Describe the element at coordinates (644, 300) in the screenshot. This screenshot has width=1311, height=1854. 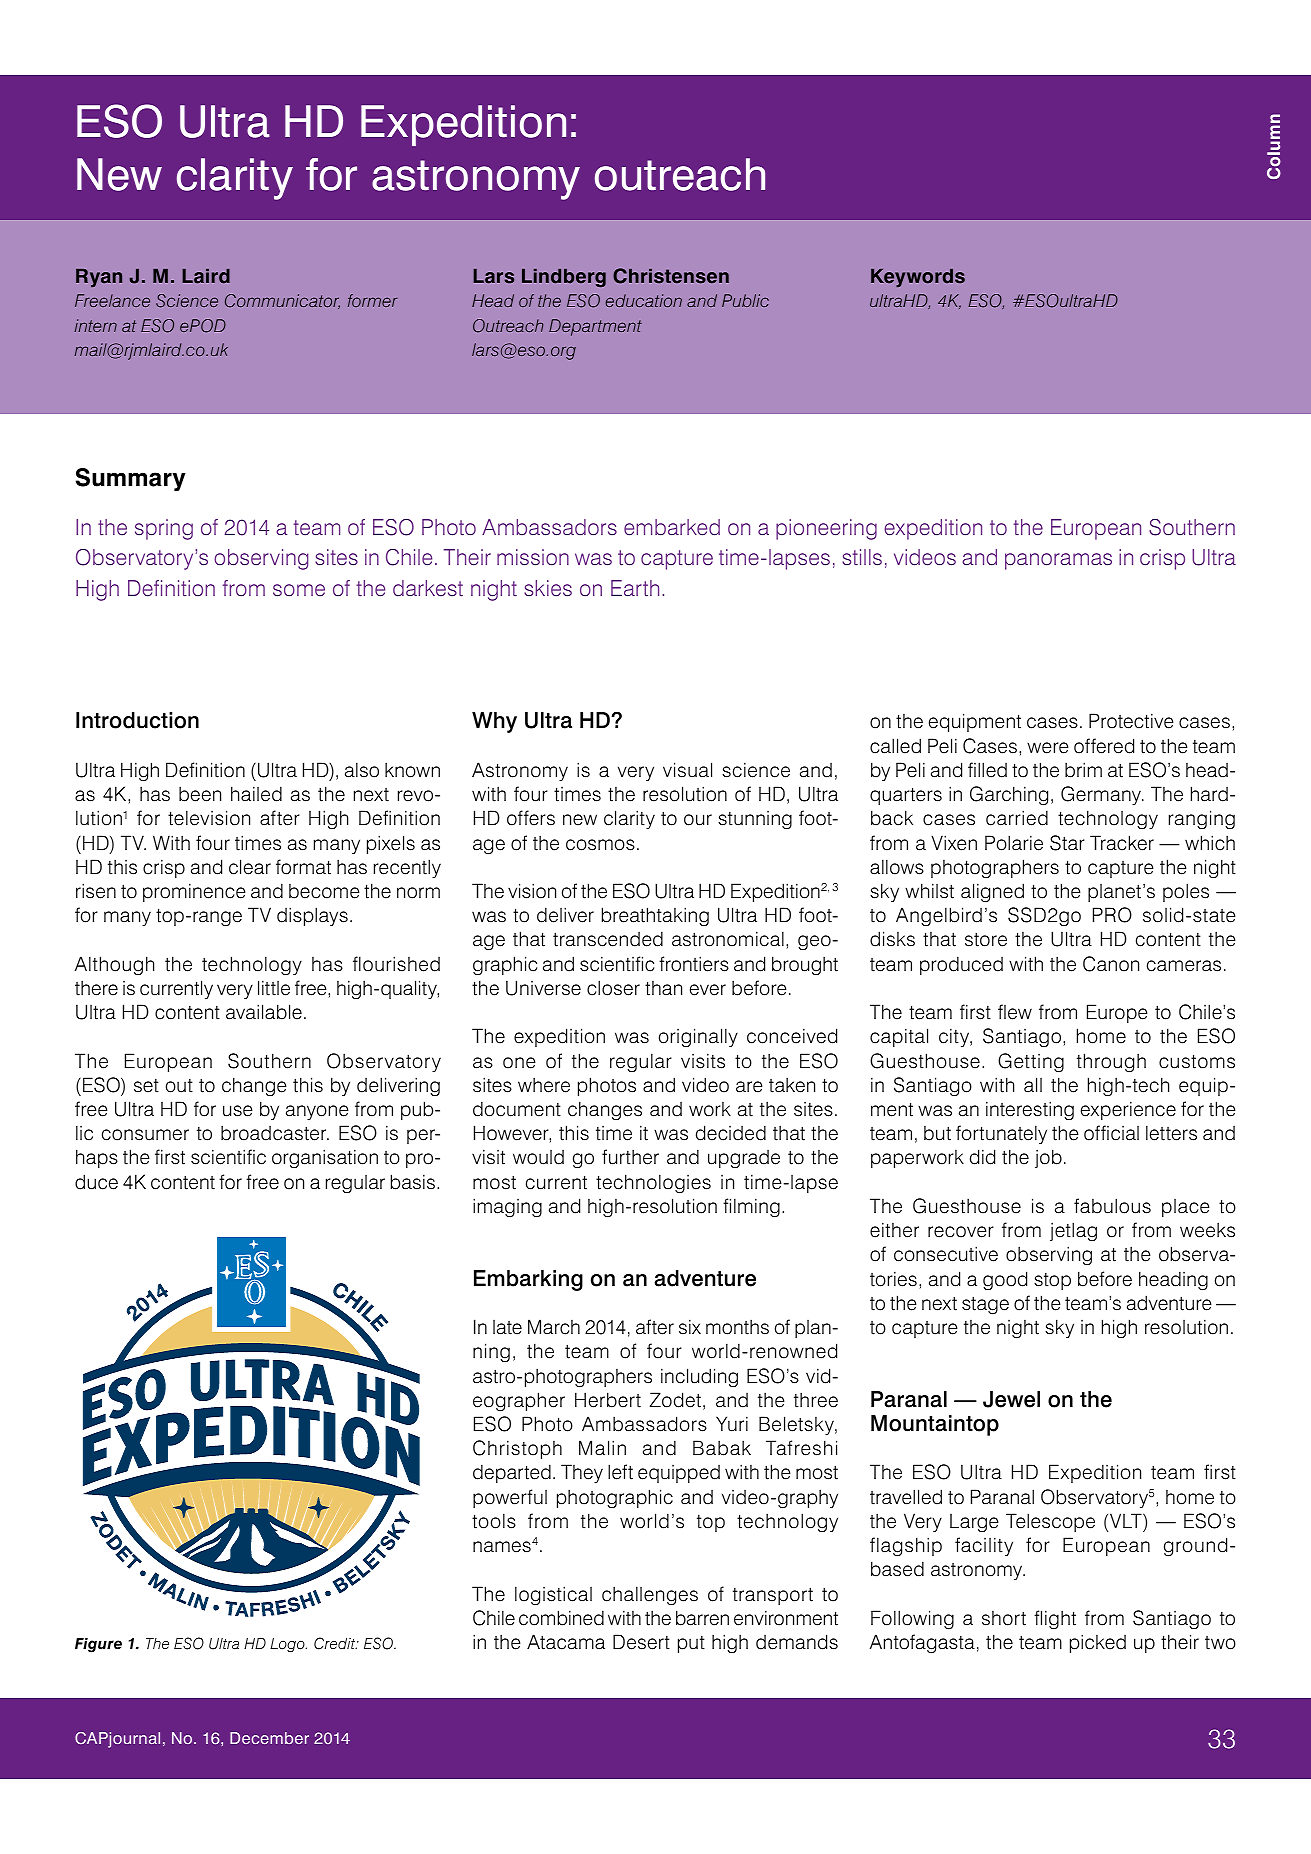
I see `education` at that location.
